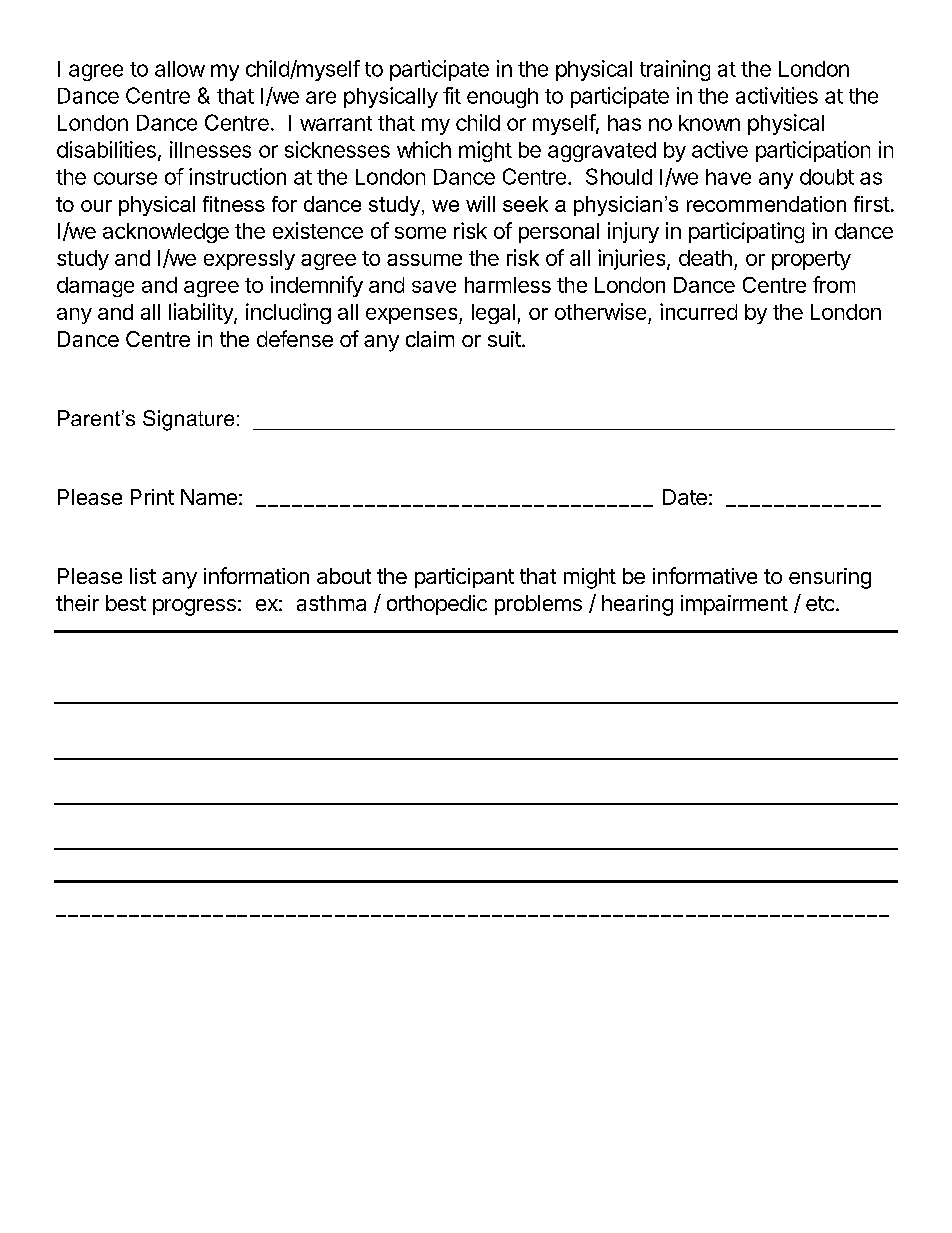  Describe the element at coordinates (464, 578) in the page. I see `participant` at that location.
